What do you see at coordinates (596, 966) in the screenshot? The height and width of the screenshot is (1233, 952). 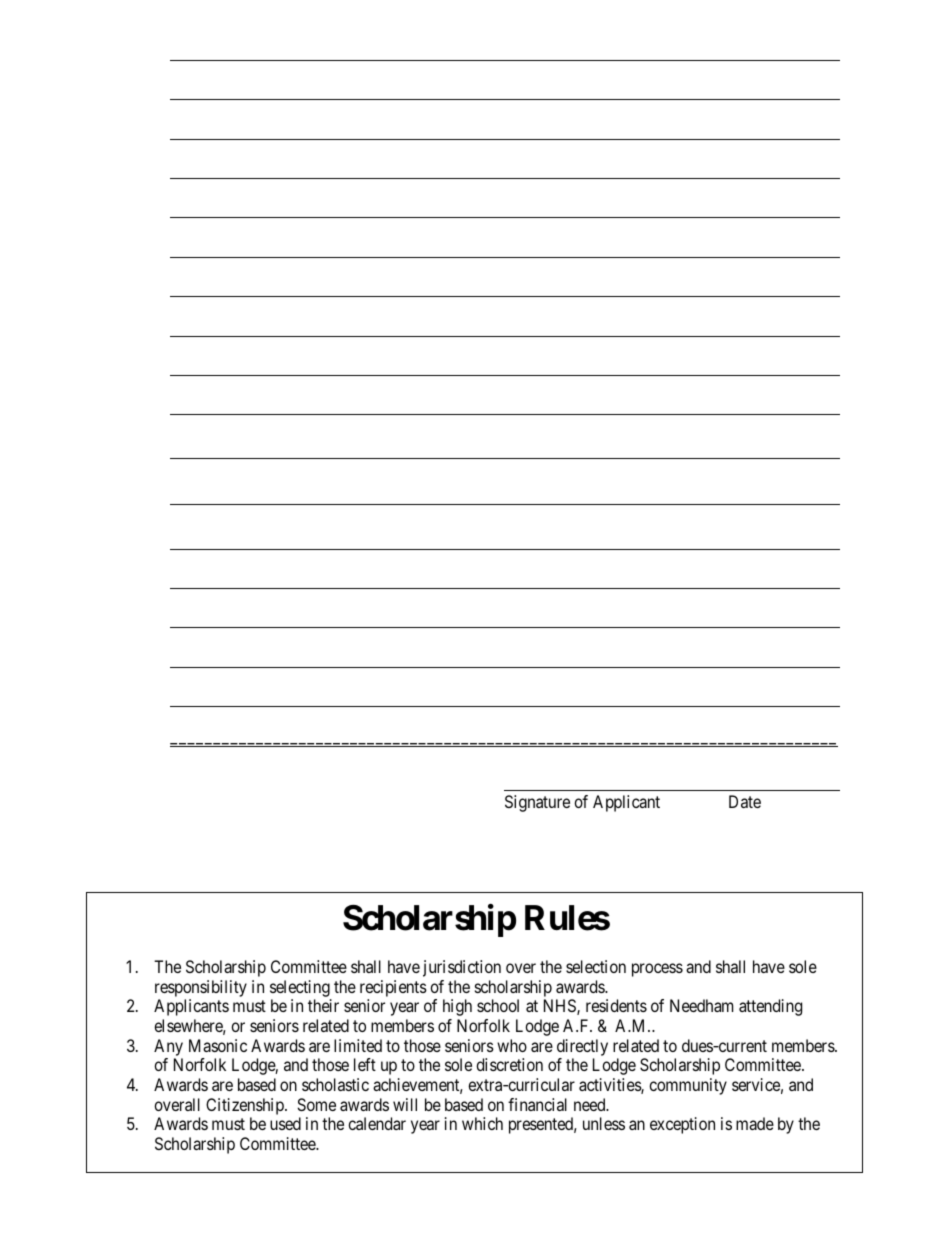 I see `selection` at bounding box center [596, 966].
